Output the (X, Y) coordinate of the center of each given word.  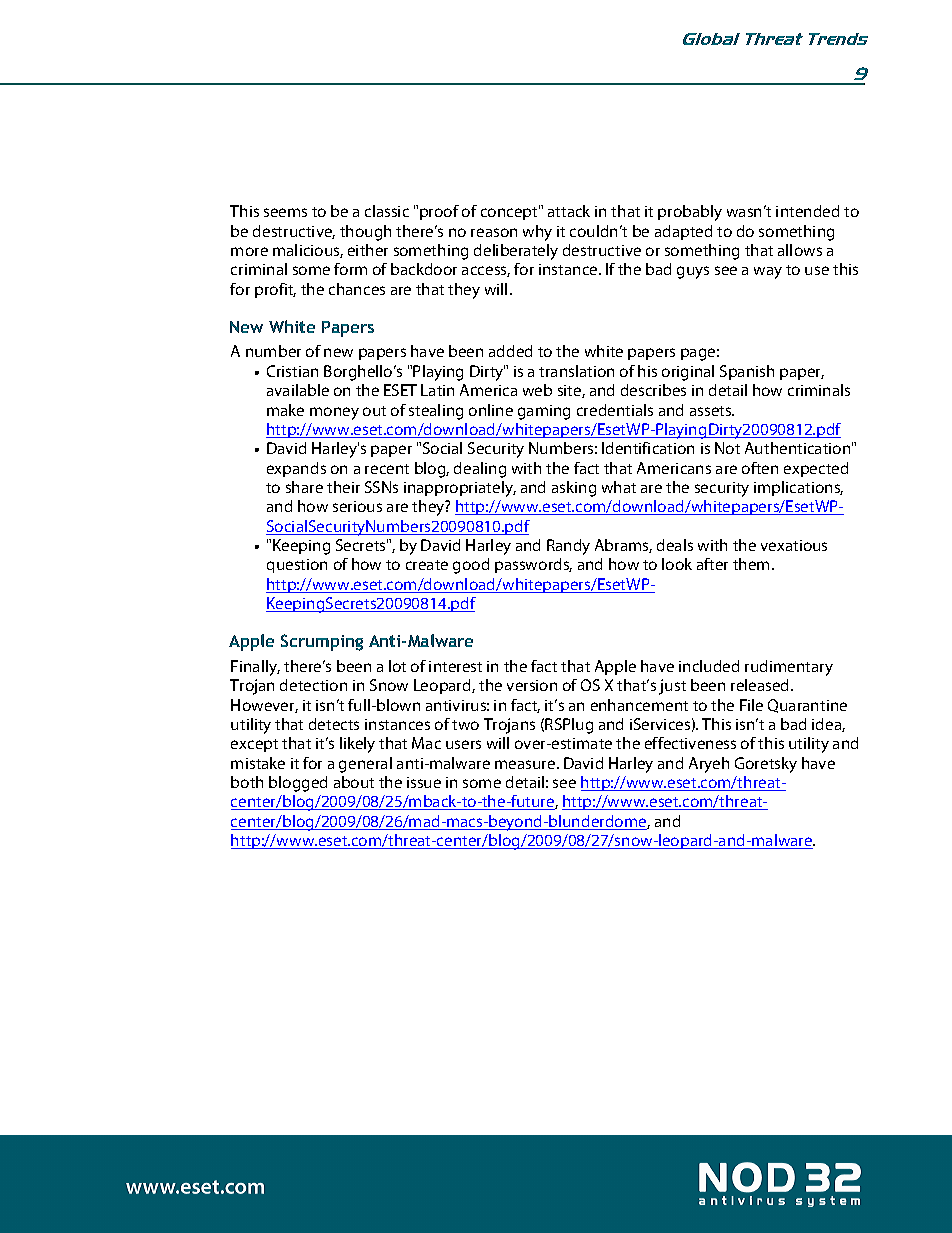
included (709, 666)
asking (574, 489)
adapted (683, 232)
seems (285, 212)
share (304, 487)
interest (455, 666)
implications (798, 488)
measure (526, 764)
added (510, 351)
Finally (255, 668)
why (537, 233)
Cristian (292, 371)
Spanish (747, 372)
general (365, 765)
